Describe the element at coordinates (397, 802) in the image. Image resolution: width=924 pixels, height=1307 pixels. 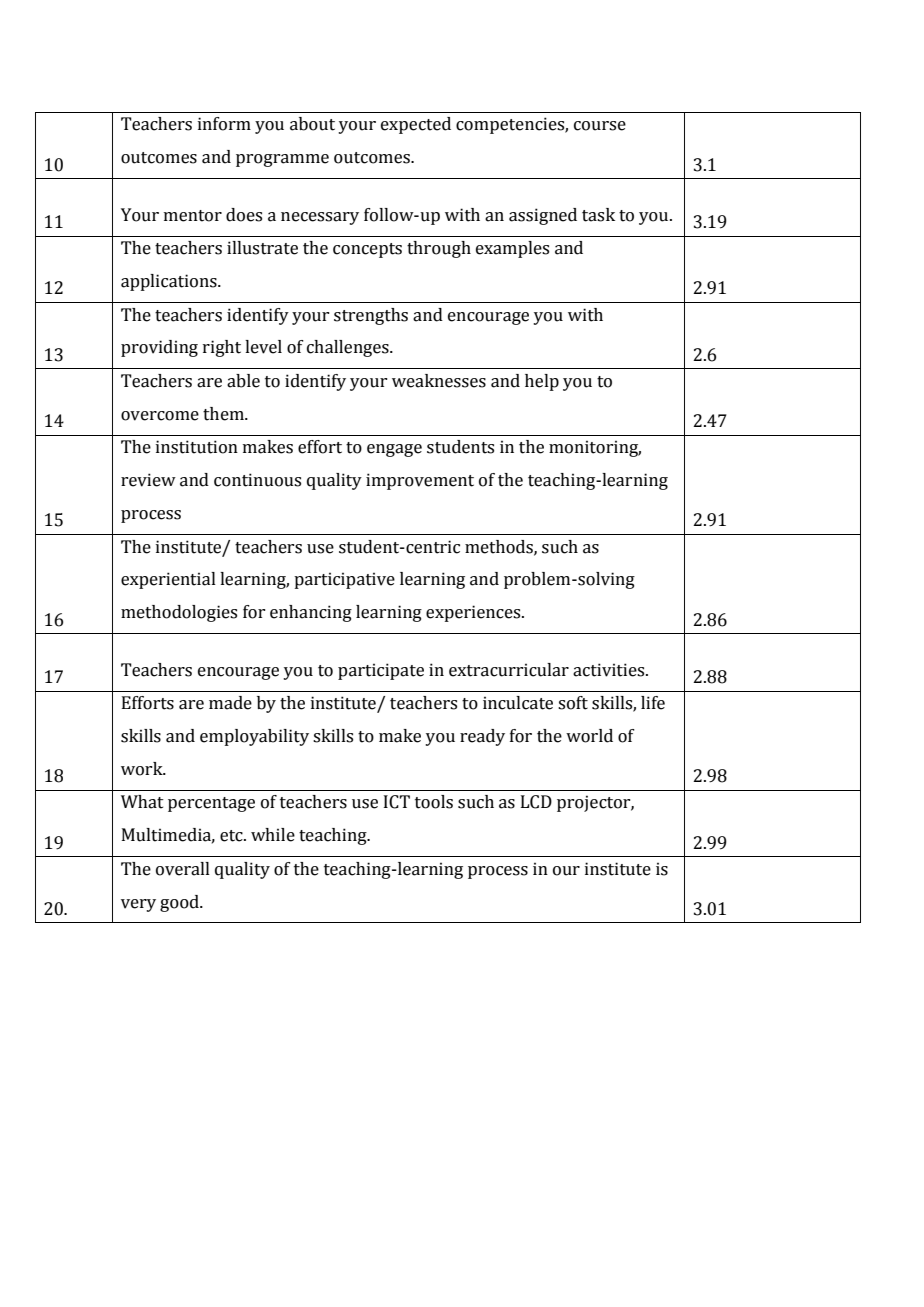
I see `ICT` at that location.
